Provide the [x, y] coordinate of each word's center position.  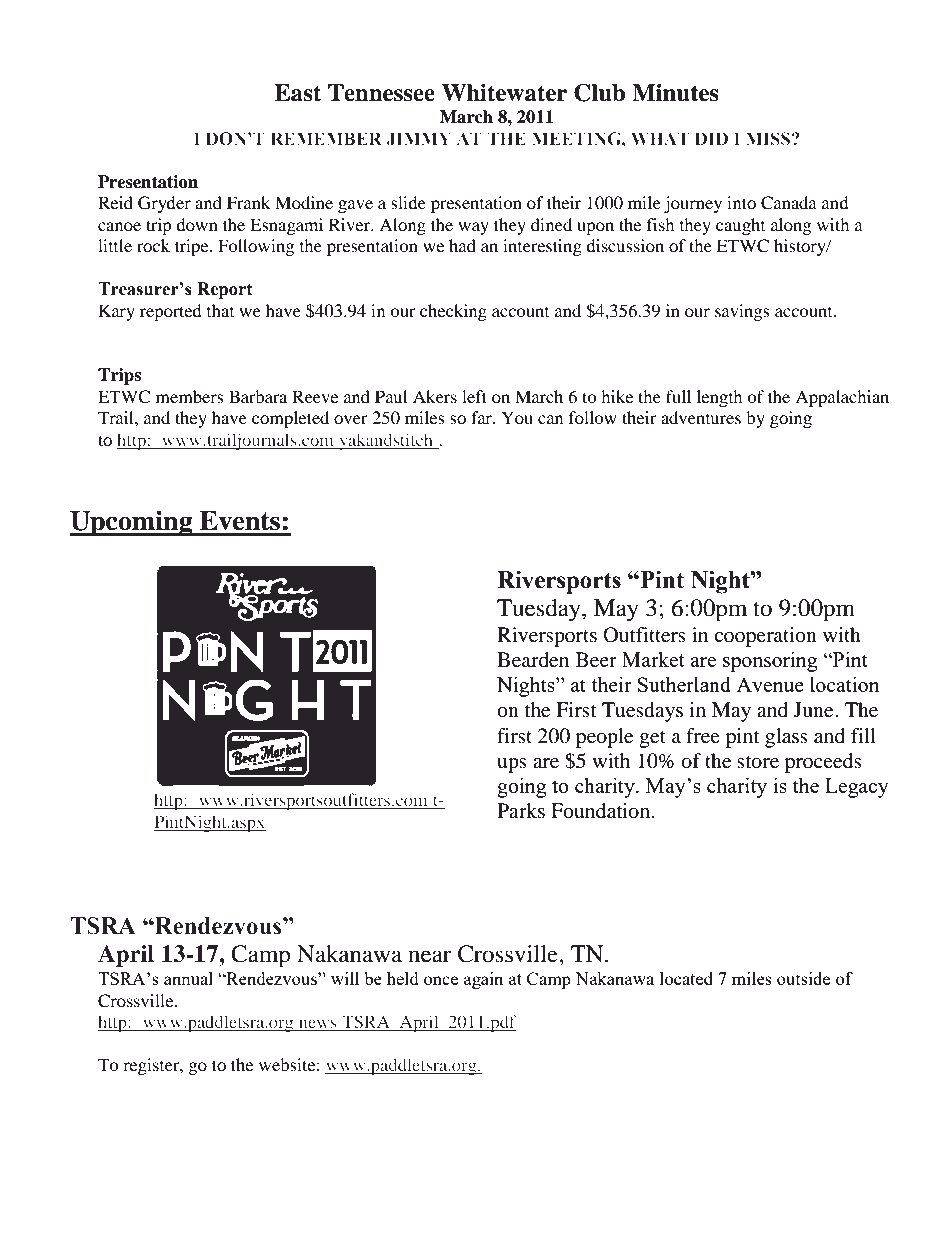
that [220, 310]
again [483, 980]
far [482, 417]
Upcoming [132, 523]
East [297, 93]
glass [786, 738]
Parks [521, 810]
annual [188, 978]
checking [453, 312]
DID [711, 138]
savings [742, 312]
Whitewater [504, 93]
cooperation [765, 637]
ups [512, 765]
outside [803, 978]
